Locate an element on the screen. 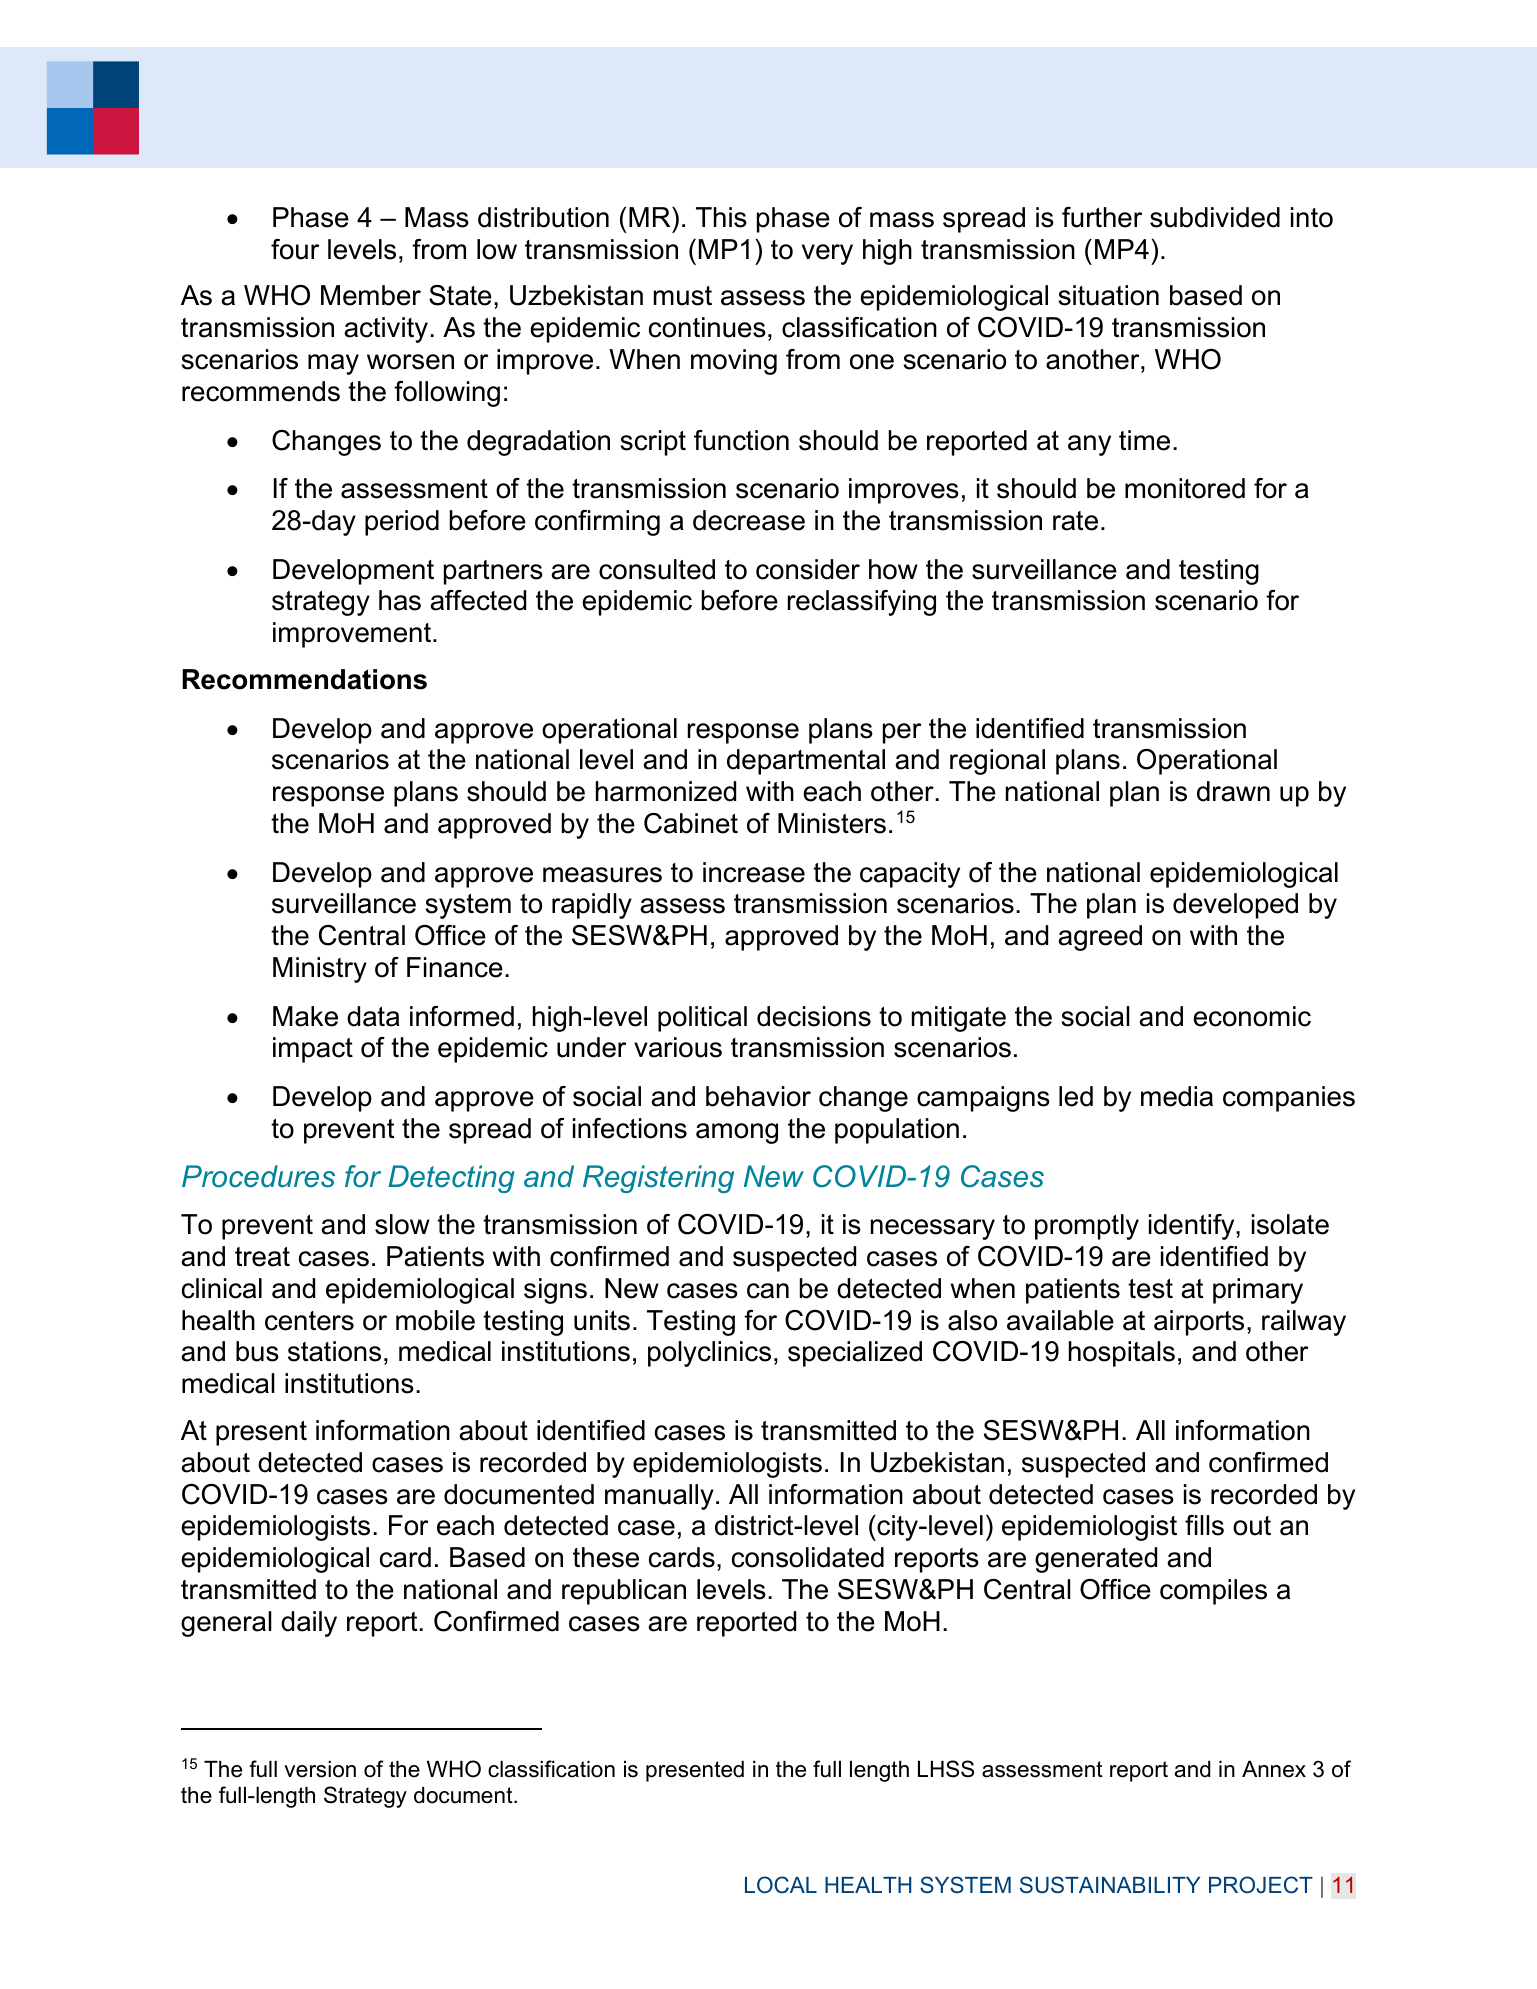 The height and width of the screenshot is (1989, 1537). very is located at coordinates (827, 254).
